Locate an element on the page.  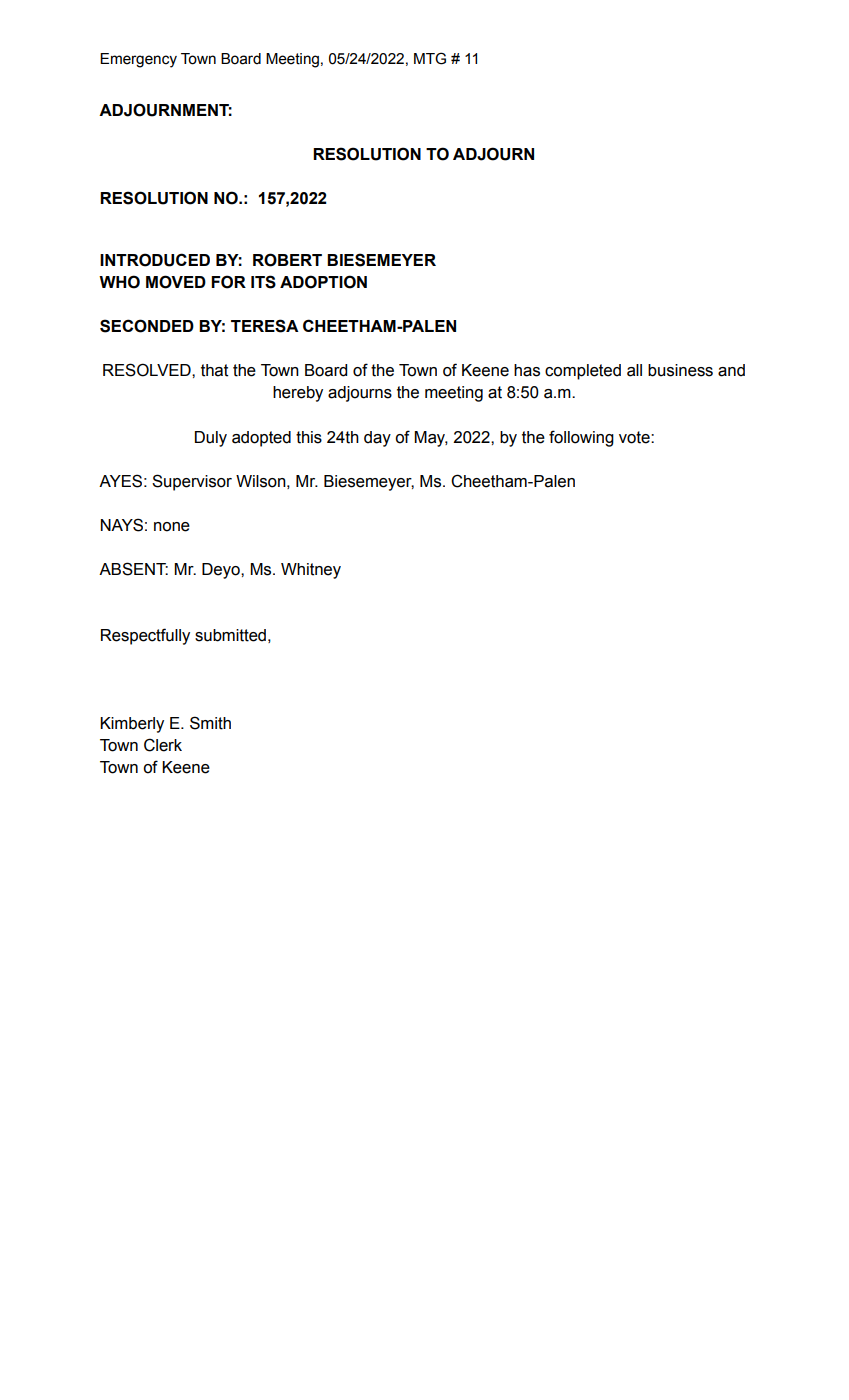
ADOPTION is located at coordinates (323, 282).
